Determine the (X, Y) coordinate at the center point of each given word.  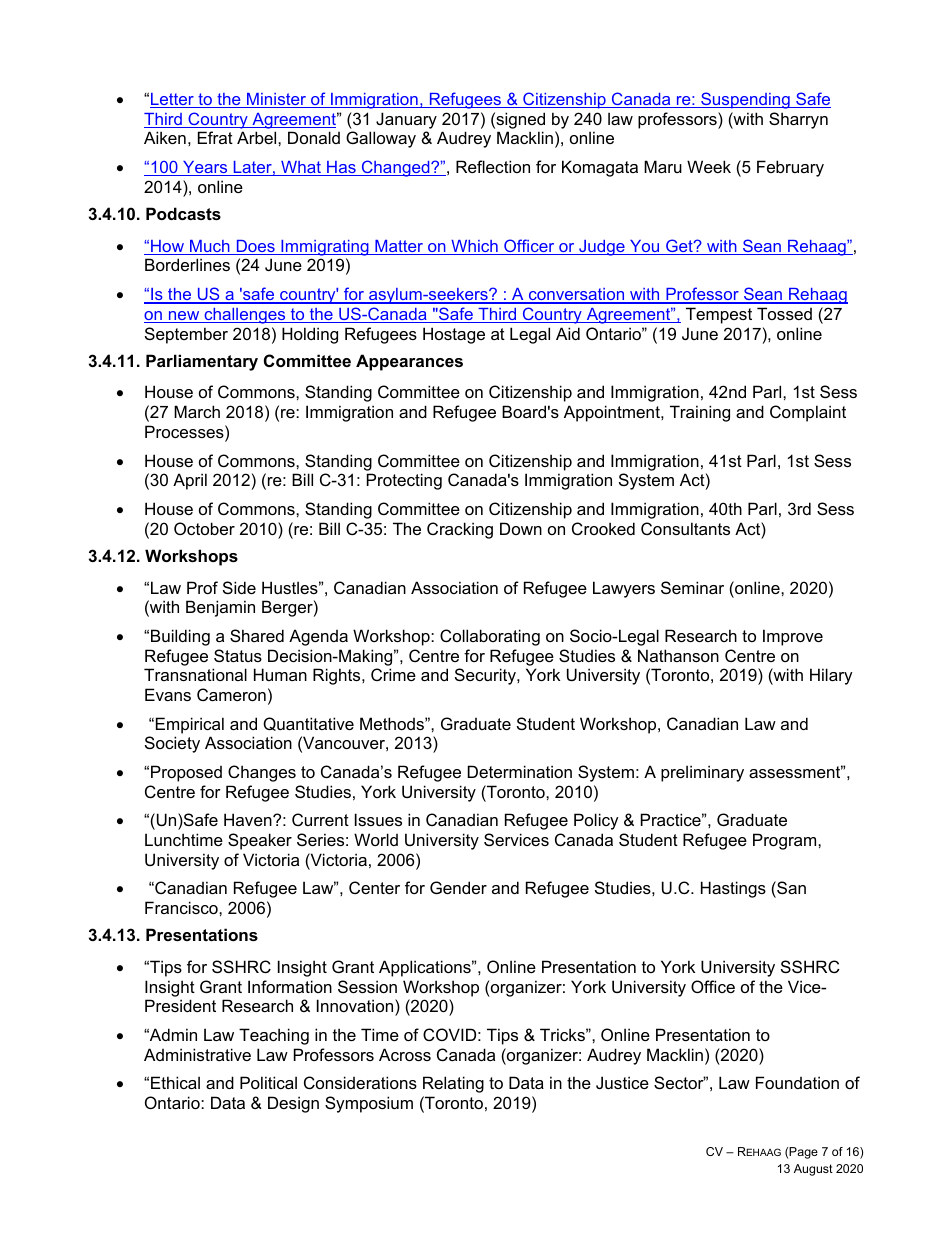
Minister (277, 100)
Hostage (454, 335)
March (197, 411)
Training (700, 413)
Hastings (733, 889)
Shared (257, 635)
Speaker (260, 841)
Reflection (493, 166)
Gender (458, 887)
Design (293, 1104)
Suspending (745, 100)
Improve (793, 637)
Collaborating (490, 637)
